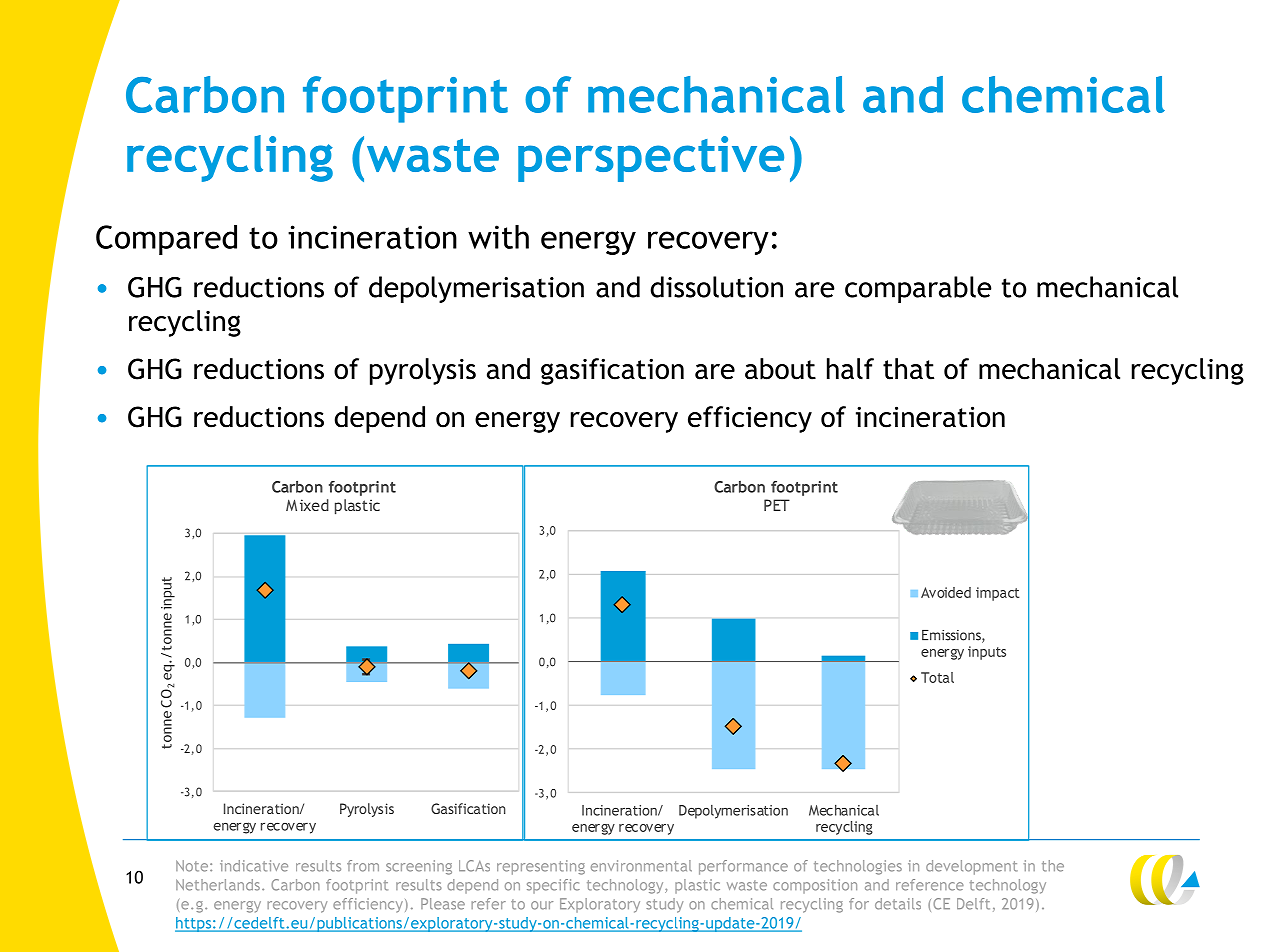 This screenshot has width=1270, height=952. Describe the element at coordinates (777, 505) in the screenshot. I see `PET` at that location.
